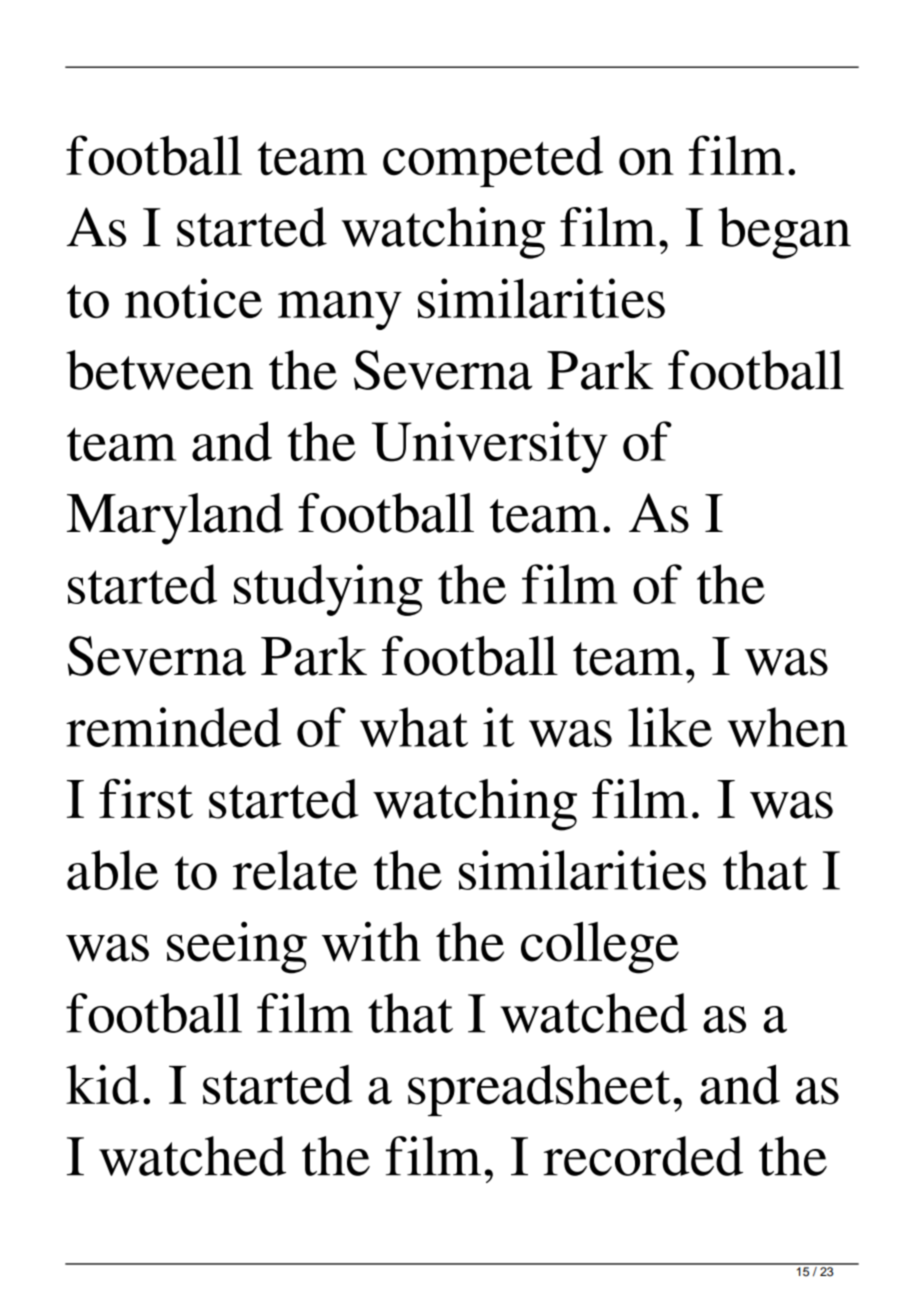  I want to click on kid, so click(102, 1084).
